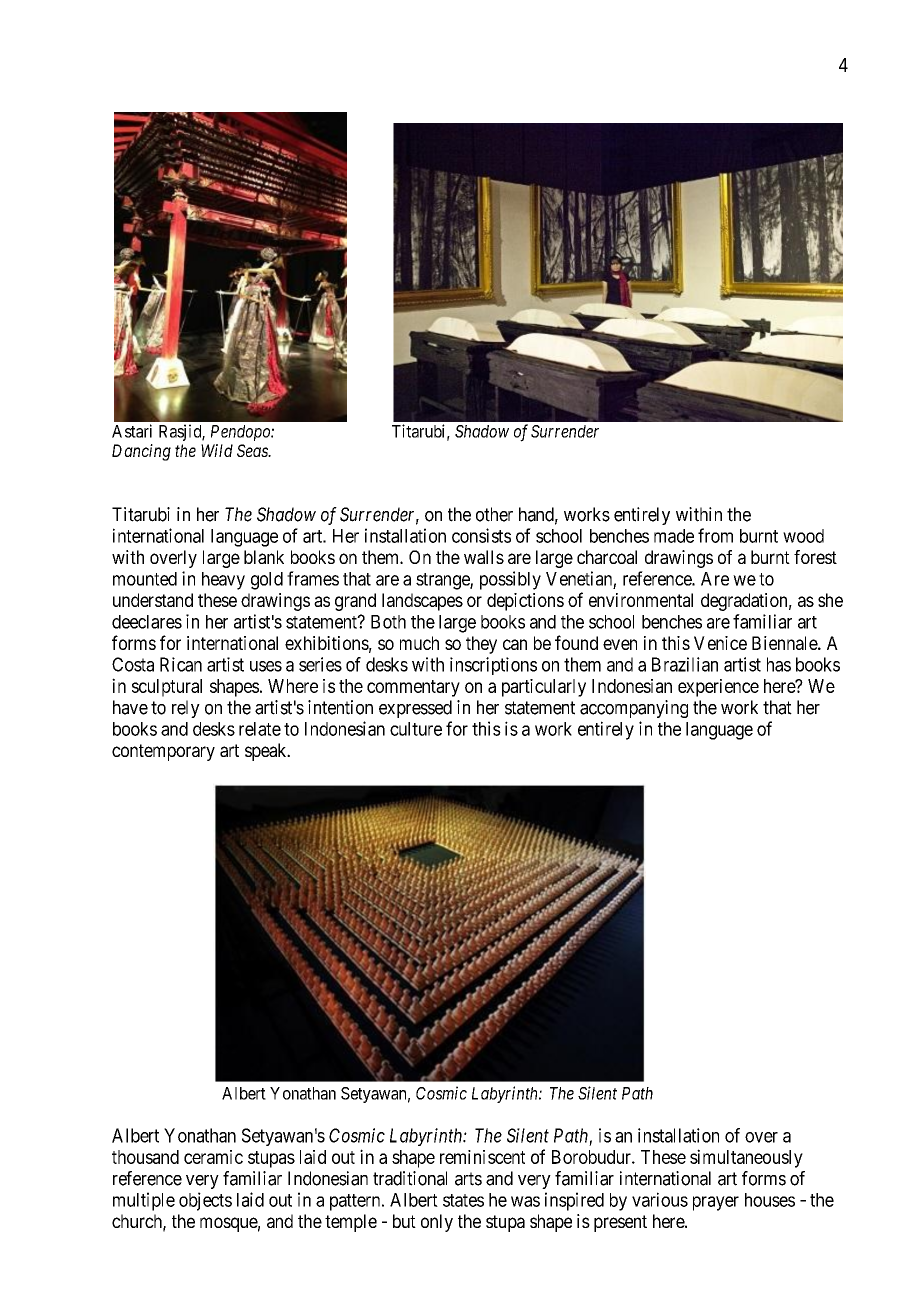  Describe the element at coordinates (163, 752) in the screenshot. I see `contemporary` at that location.
